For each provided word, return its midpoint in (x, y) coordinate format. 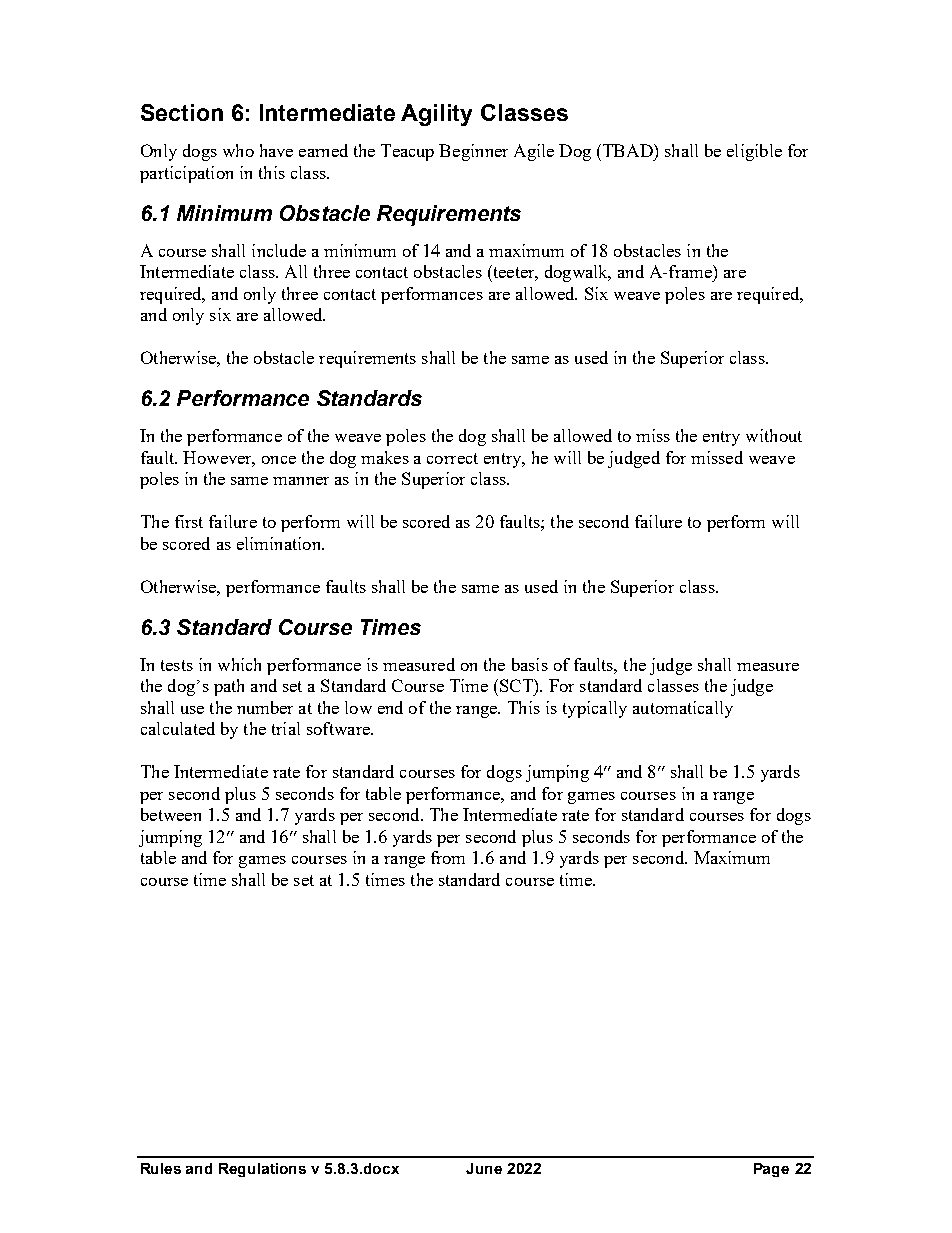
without (774, 435)
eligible (754, 152)
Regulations (262, 1170)
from (448, 857)
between (171, 814)
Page (771, 1170)
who (238, 150)
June (484, 1168)
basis (530, 664)
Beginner (473, 152)
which (239, 664)
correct (452, 458)
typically (595, 709)
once (279, 460)
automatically (683, 709)
